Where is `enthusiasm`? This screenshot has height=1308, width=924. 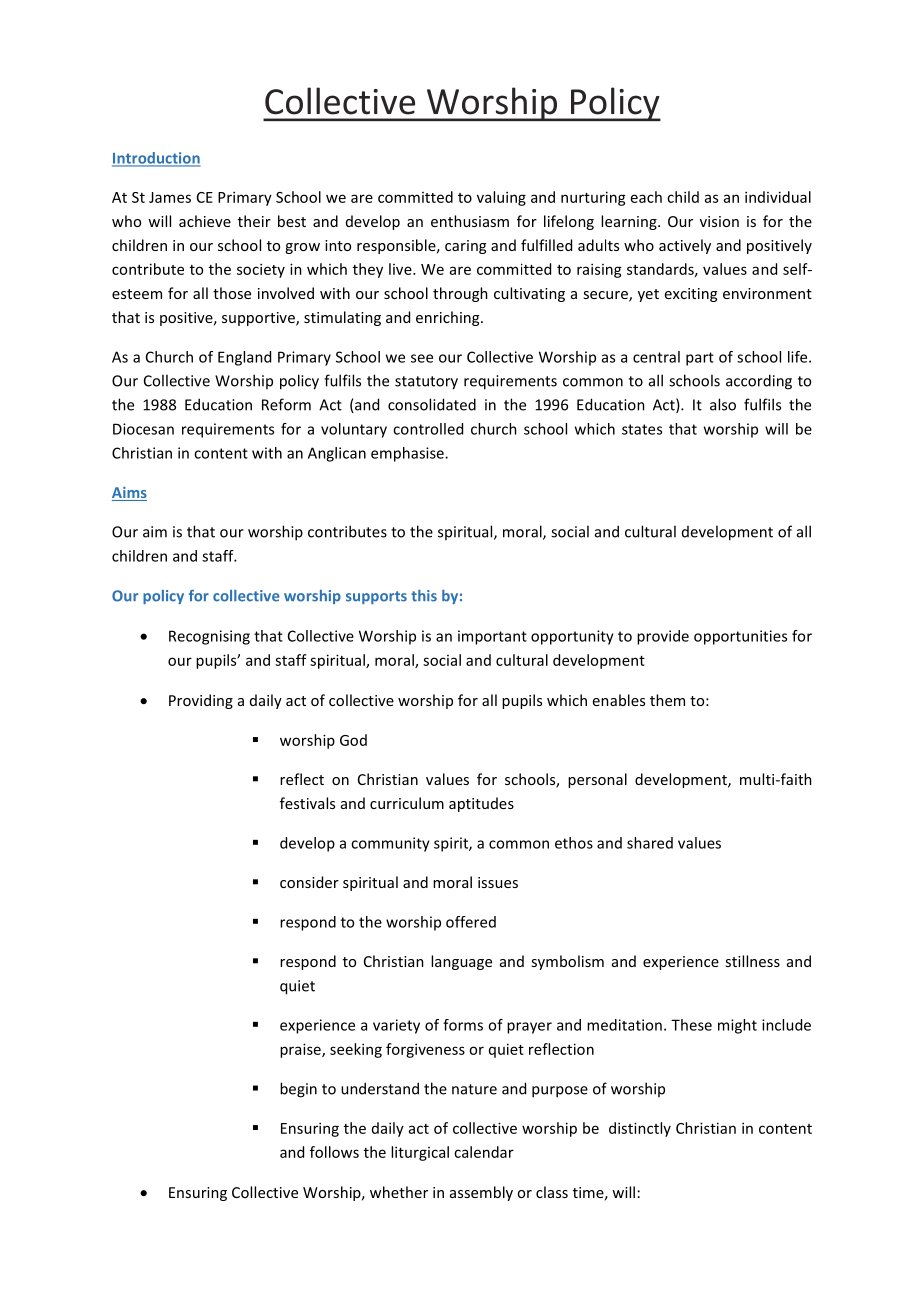 enthusiasm is located at coordinates (470, 221).
